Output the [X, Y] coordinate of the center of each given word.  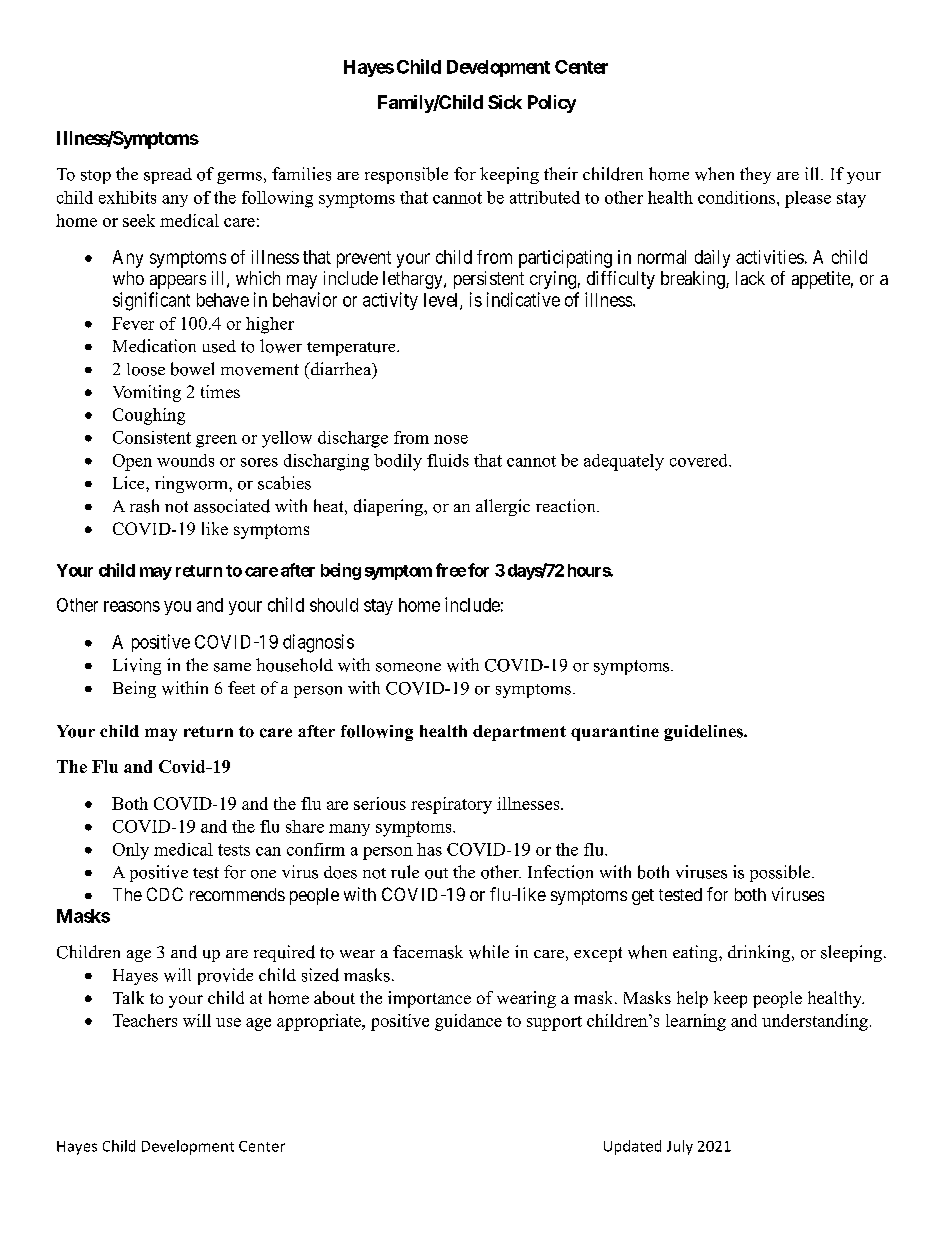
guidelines [704, 733]
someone [408, 667]
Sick [505, 102]
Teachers [145, 1020]
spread [168, 176]
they [755, 175]
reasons [132, 606]
